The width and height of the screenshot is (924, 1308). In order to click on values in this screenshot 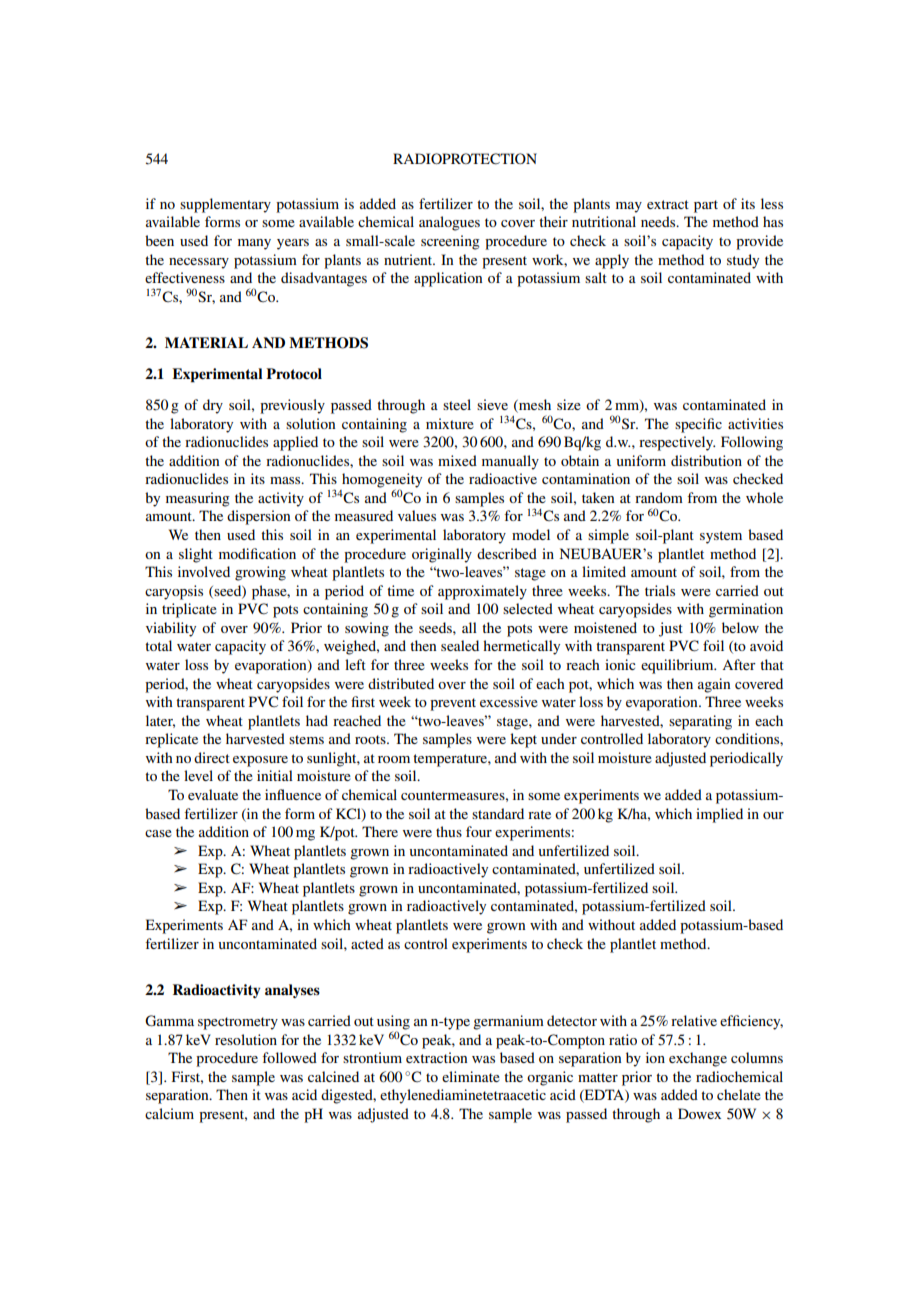, I will do `click(417, 515)`.
